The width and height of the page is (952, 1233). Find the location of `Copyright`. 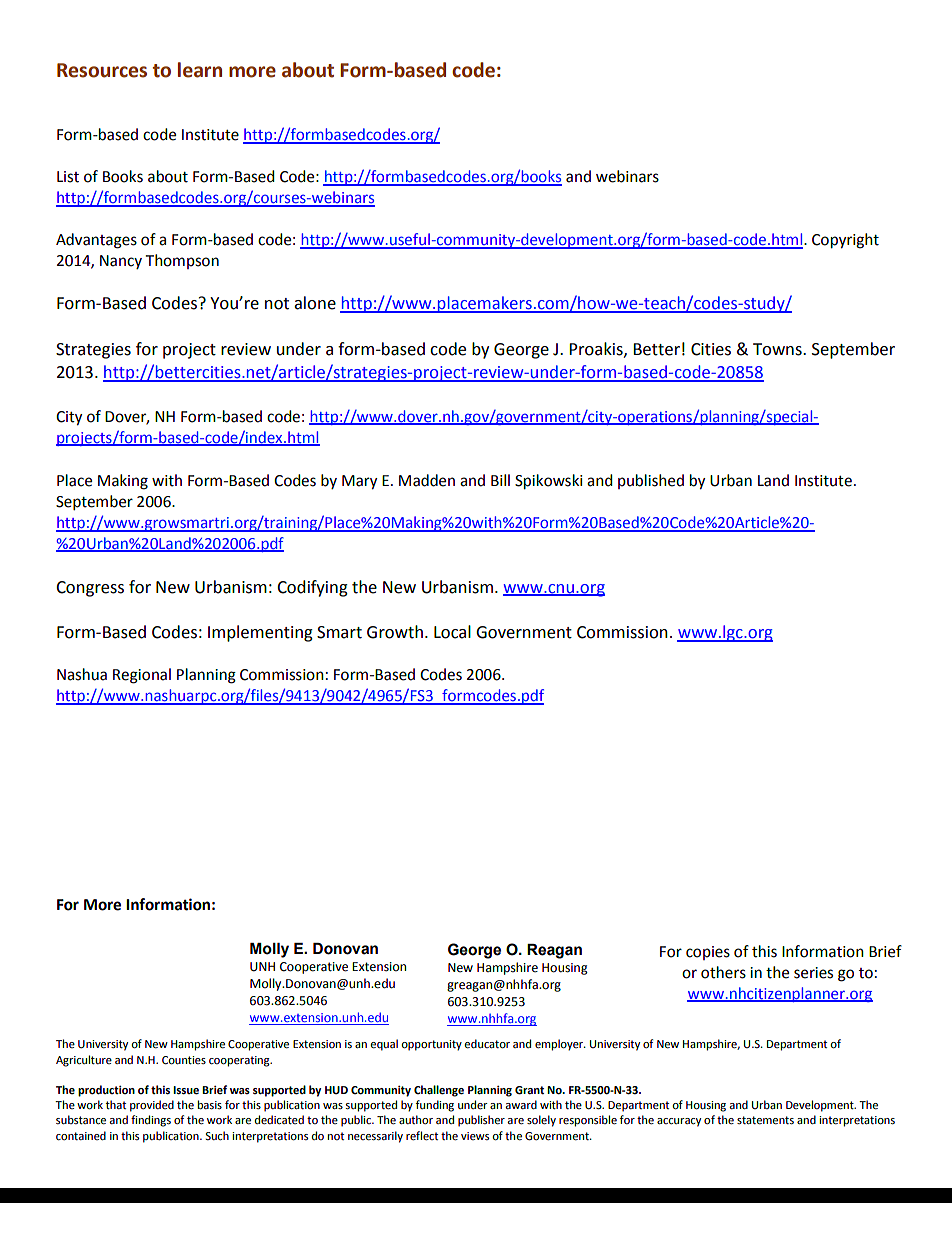

Copyright is located at coordinates (845, 241).
